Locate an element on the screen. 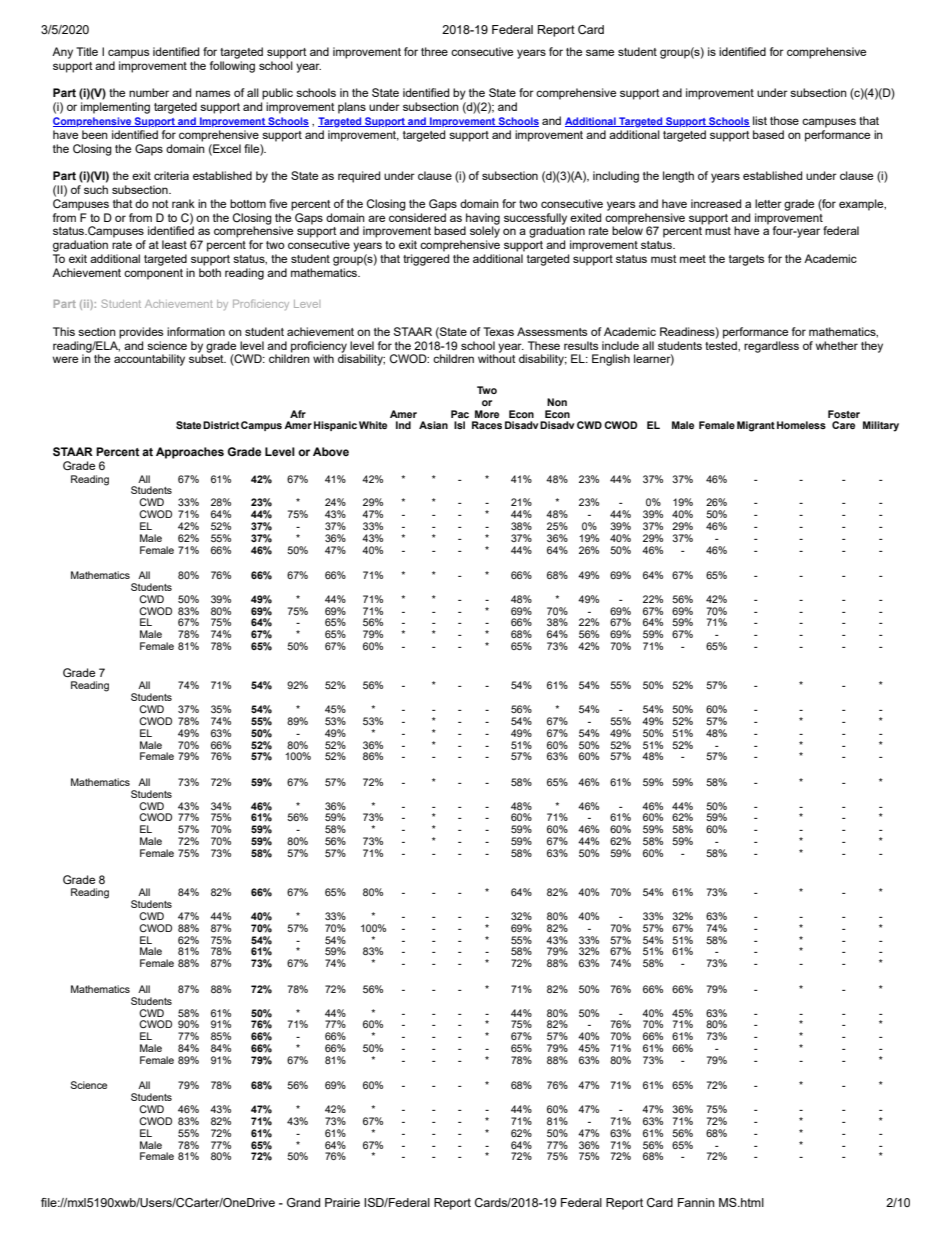  Migrant is located at coordinates (756, 426).
